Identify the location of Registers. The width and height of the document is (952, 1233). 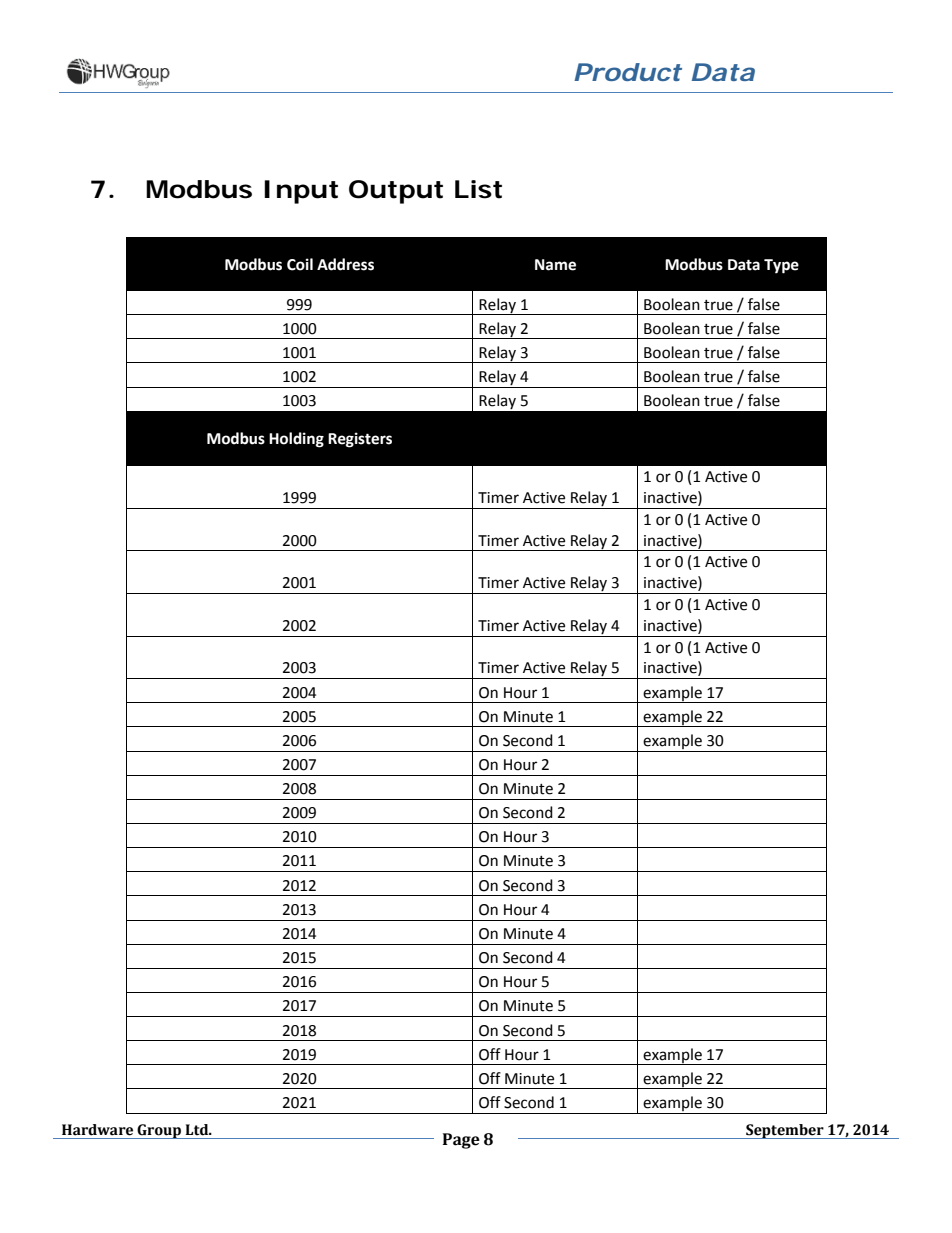
(360, 440).
